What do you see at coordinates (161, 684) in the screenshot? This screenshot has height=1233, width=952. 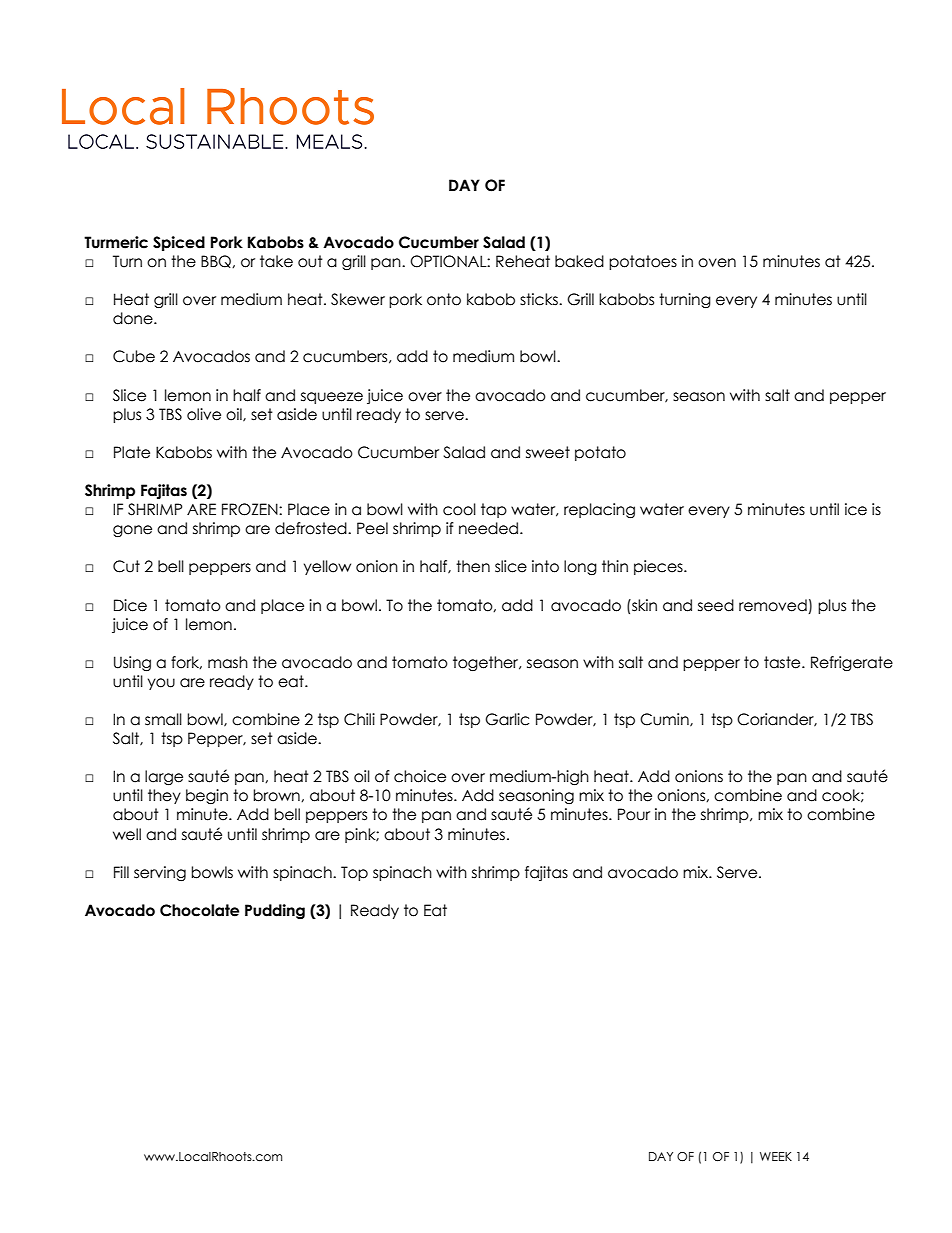 I see `you` at bounding box center [161, 684].
